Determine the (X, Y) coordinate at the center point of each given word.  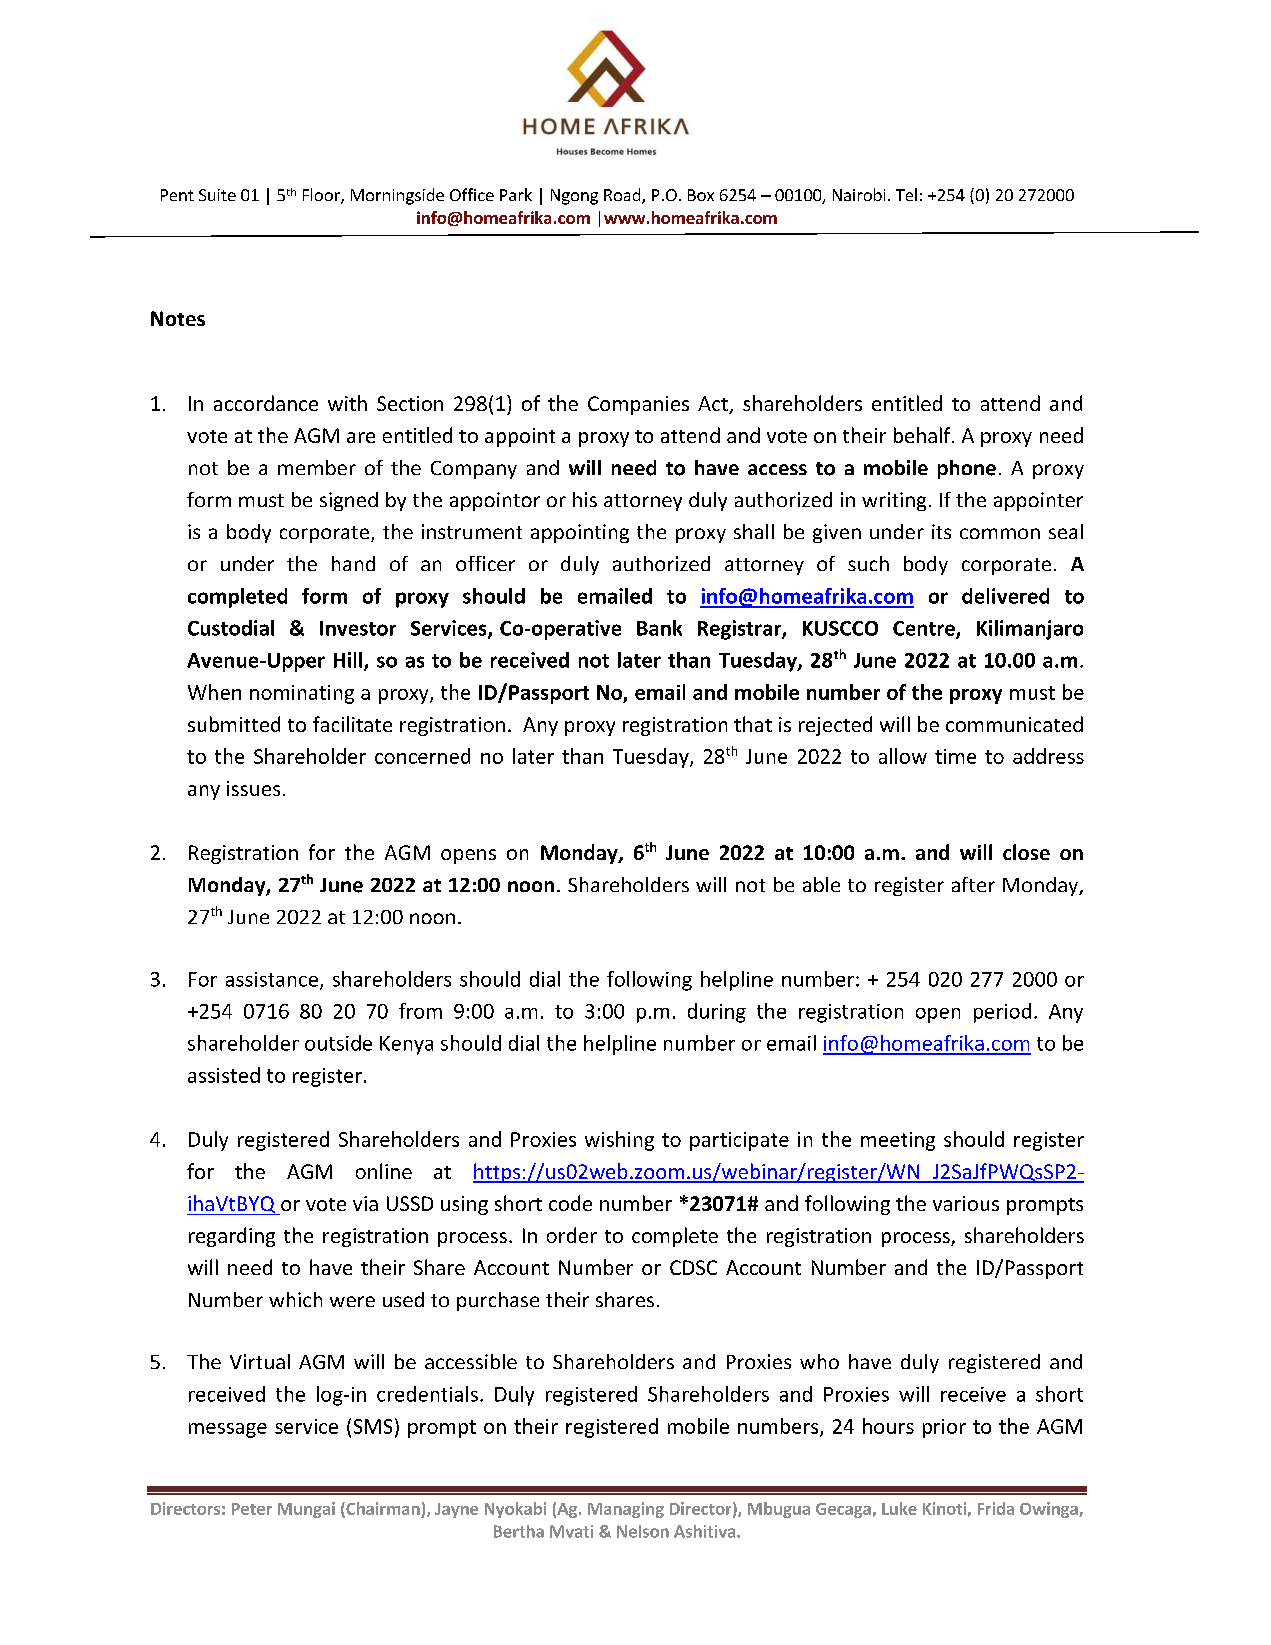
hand (353, 563)
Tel (906, 194)
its (941, 531)
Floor (322, 196)
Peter (252, 1509)
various (966, 1203)
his (585, 499)
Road (623, 196)
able (821, 884)
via (365, 1203)
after (973, 884)
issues (253, 788)
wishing (619, 1141)
